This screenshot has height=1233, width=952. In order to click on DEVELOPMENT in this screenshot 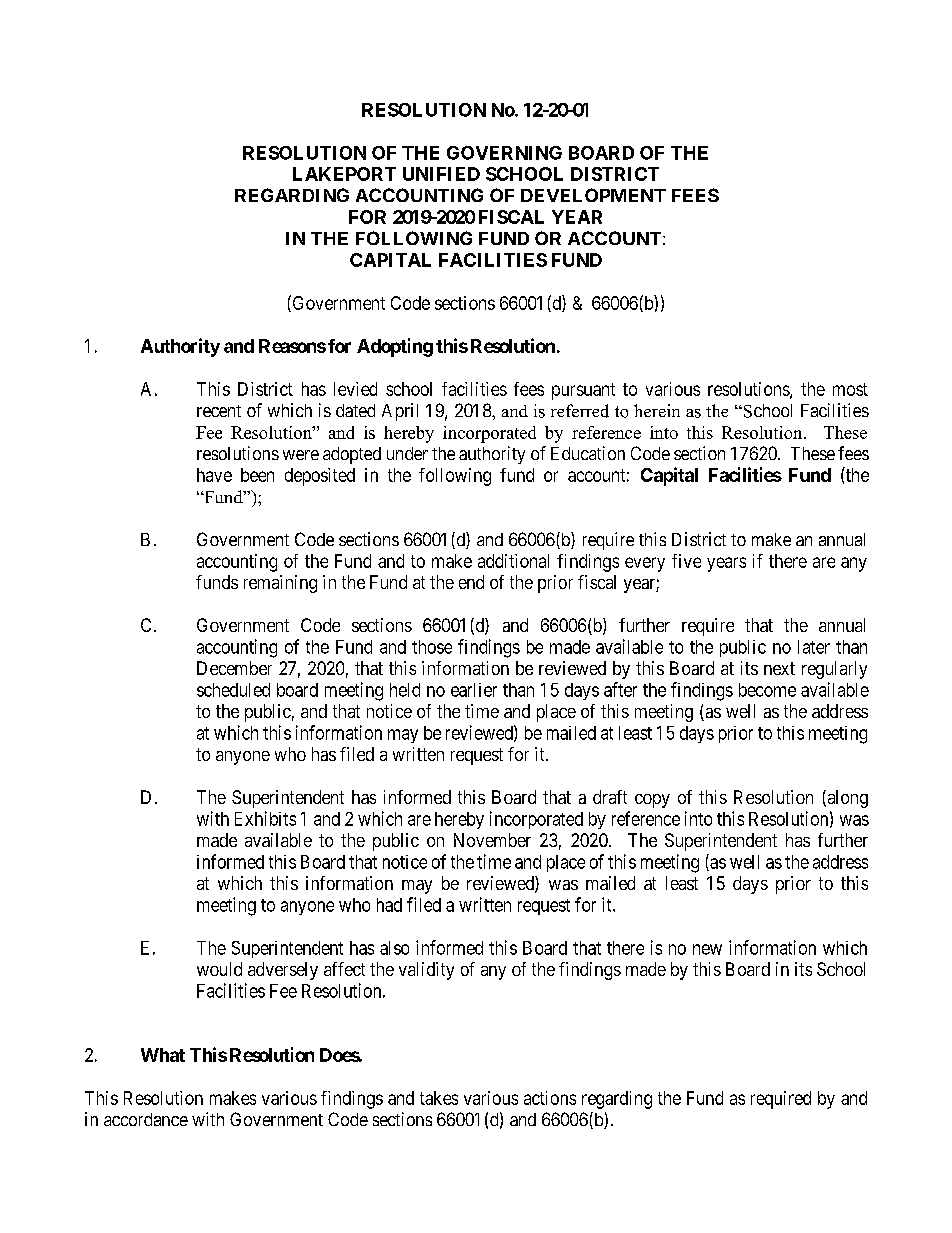, I will do `click(593, 195)`.
